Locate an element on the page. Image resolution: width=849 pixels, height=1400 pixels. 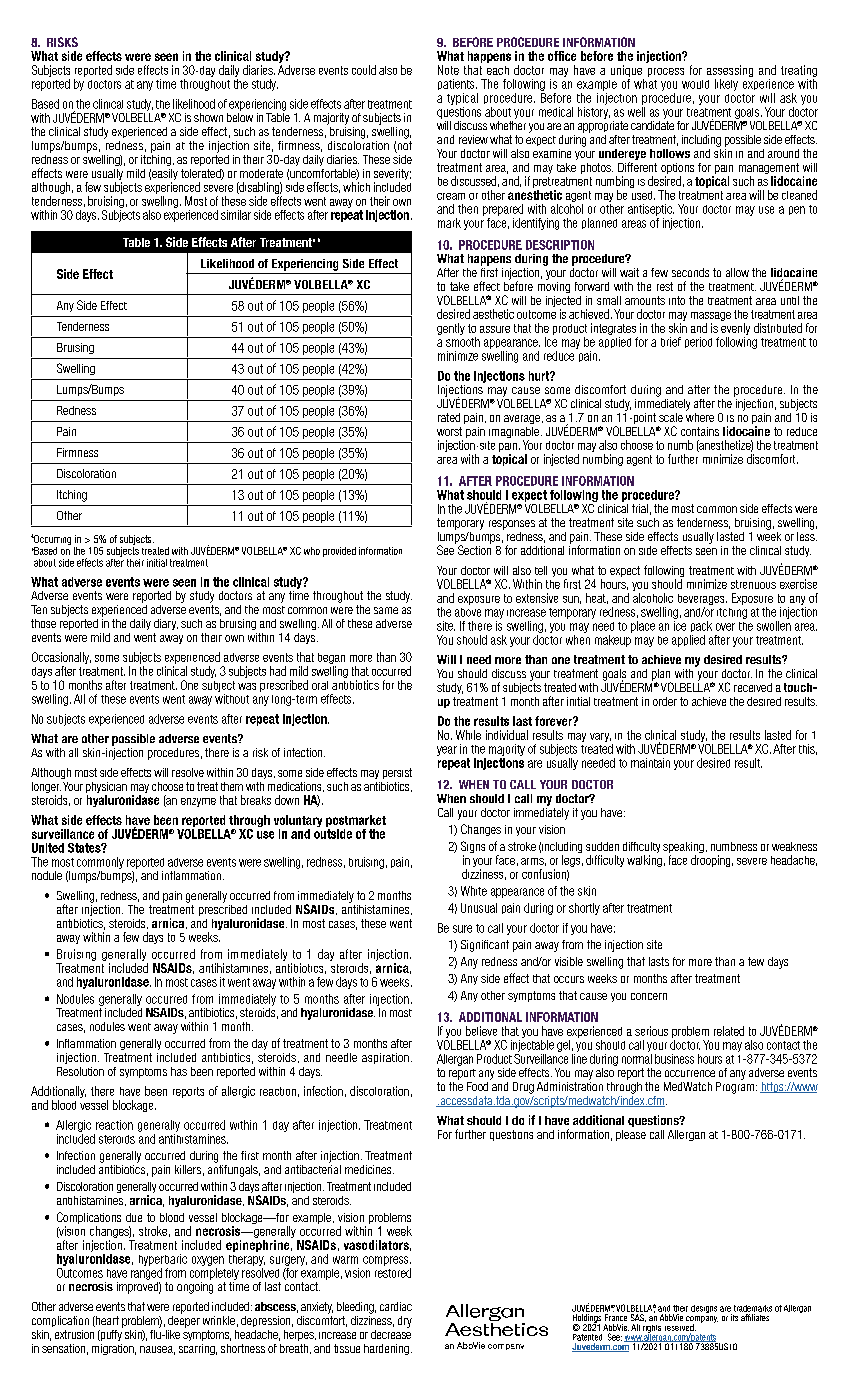
would is located at coordinates (695, 84).
